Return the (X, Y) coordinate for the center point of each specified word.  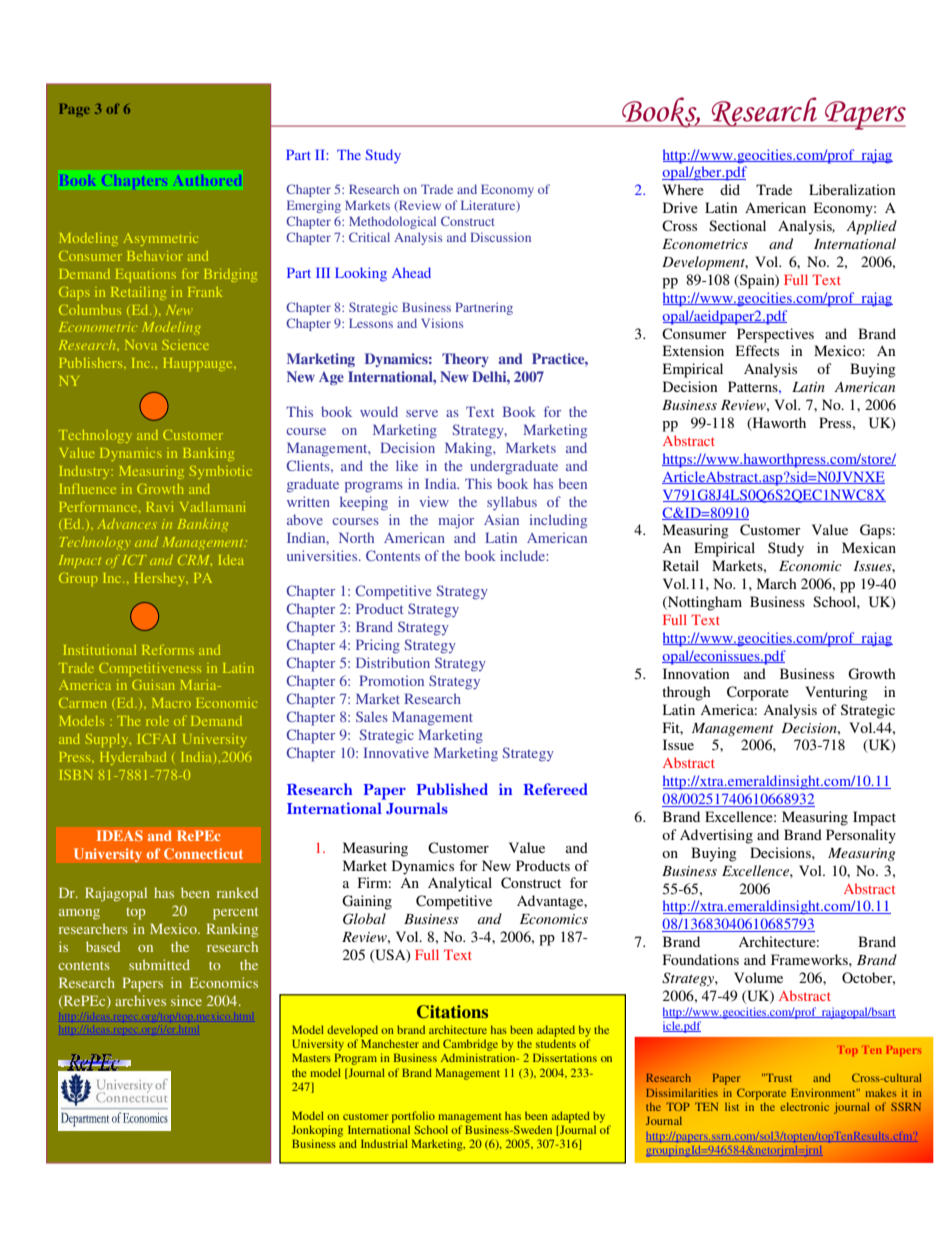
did (730, 189)
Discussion (500, 237)
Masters (311, 1057)
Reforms (168, 650)
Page (74, 110)
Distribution (393, 662)
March (777, 583)
